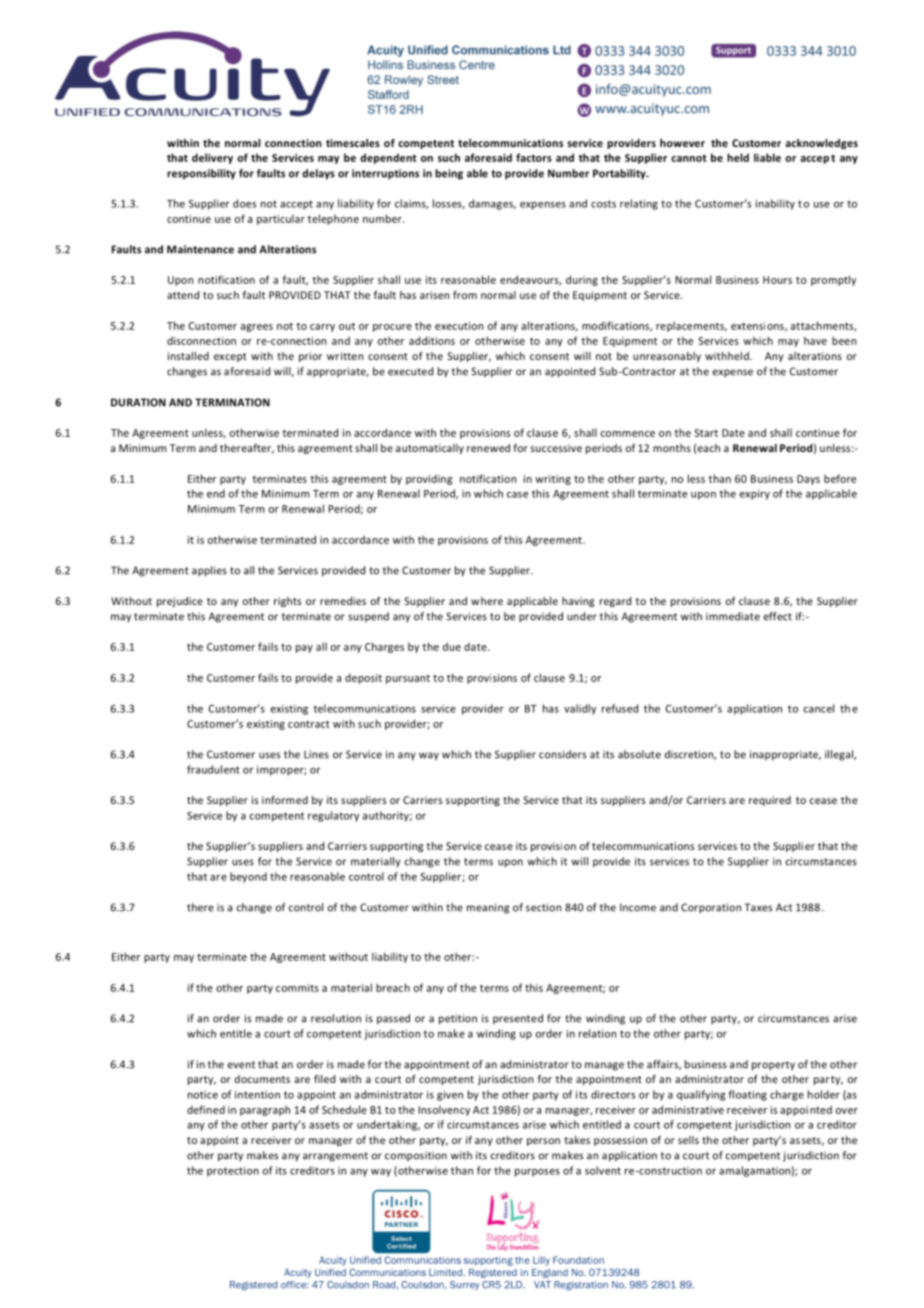 This image has height=1308, width=924. Describe the element at coordinates (541, 1261) in the image. I see `Lilly` at that location.
